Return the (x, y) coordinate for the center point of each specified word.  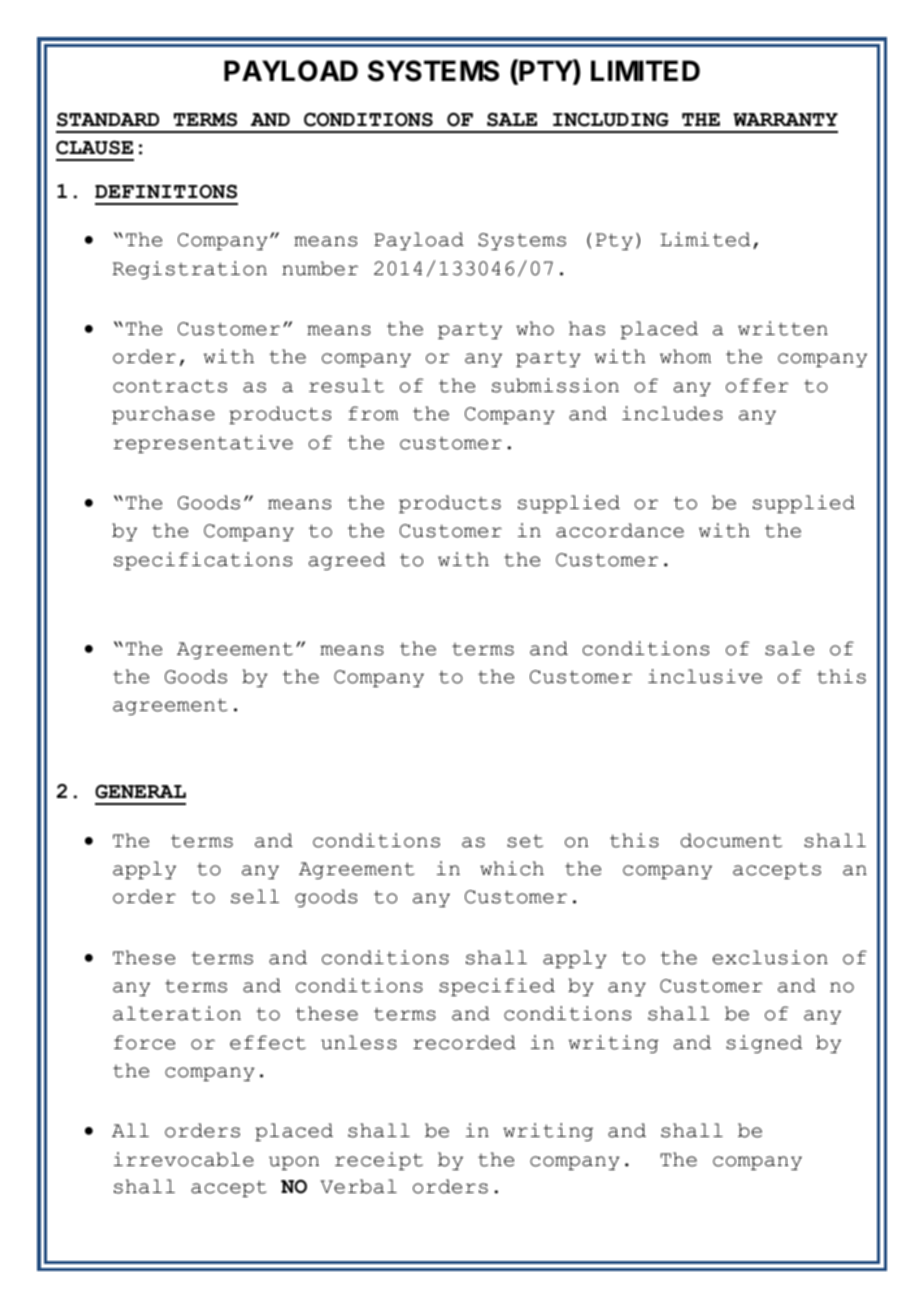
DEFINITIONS (166, 191)
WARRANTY (785, 119)
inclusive (705, 676)
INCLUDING (611, 119)
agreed (347, 561)
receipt (379, 1161)
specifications (203, 561)
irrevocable (184, 1159)
